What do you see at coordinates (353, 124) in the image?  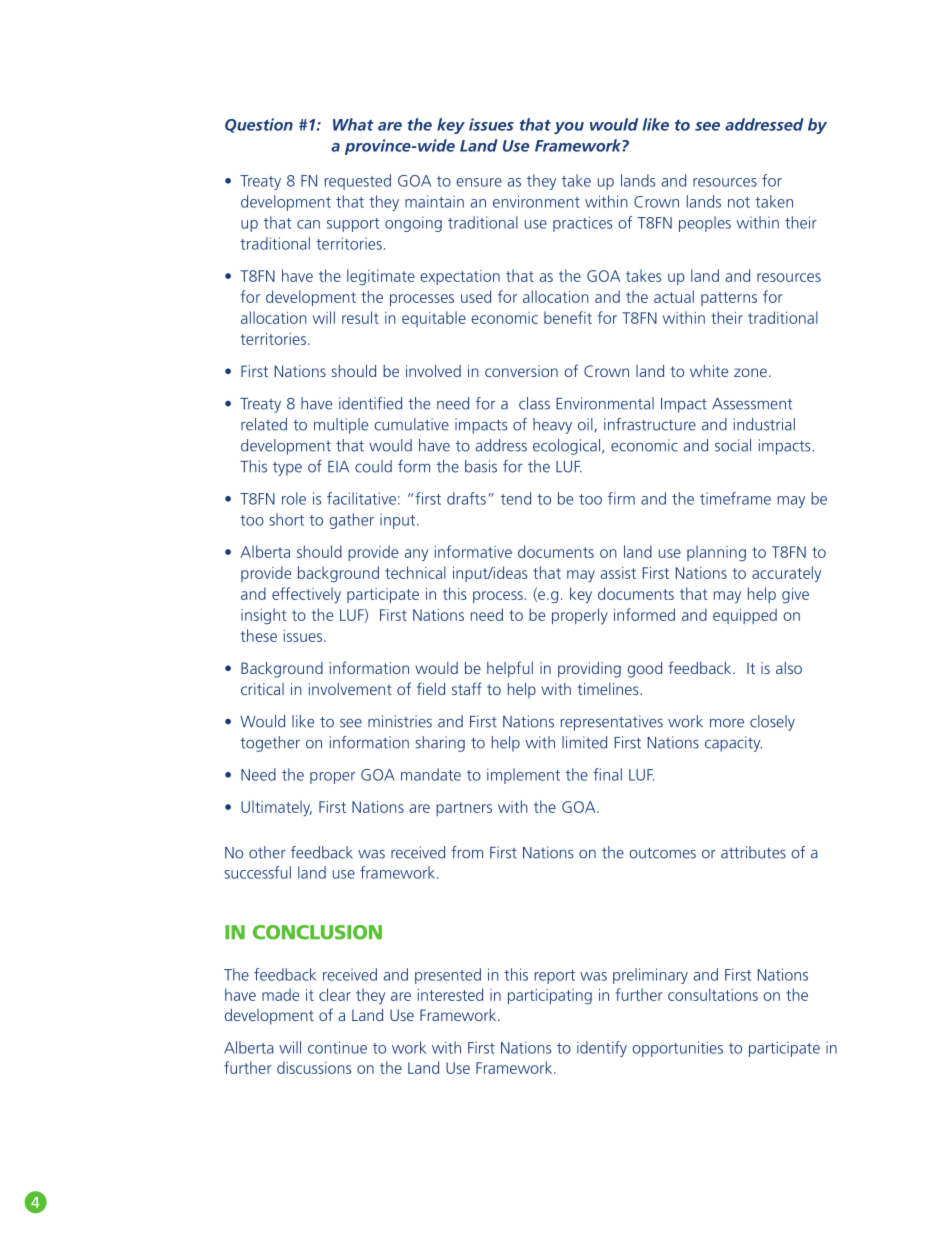 I see `What` at bounding box center [353, 124].
